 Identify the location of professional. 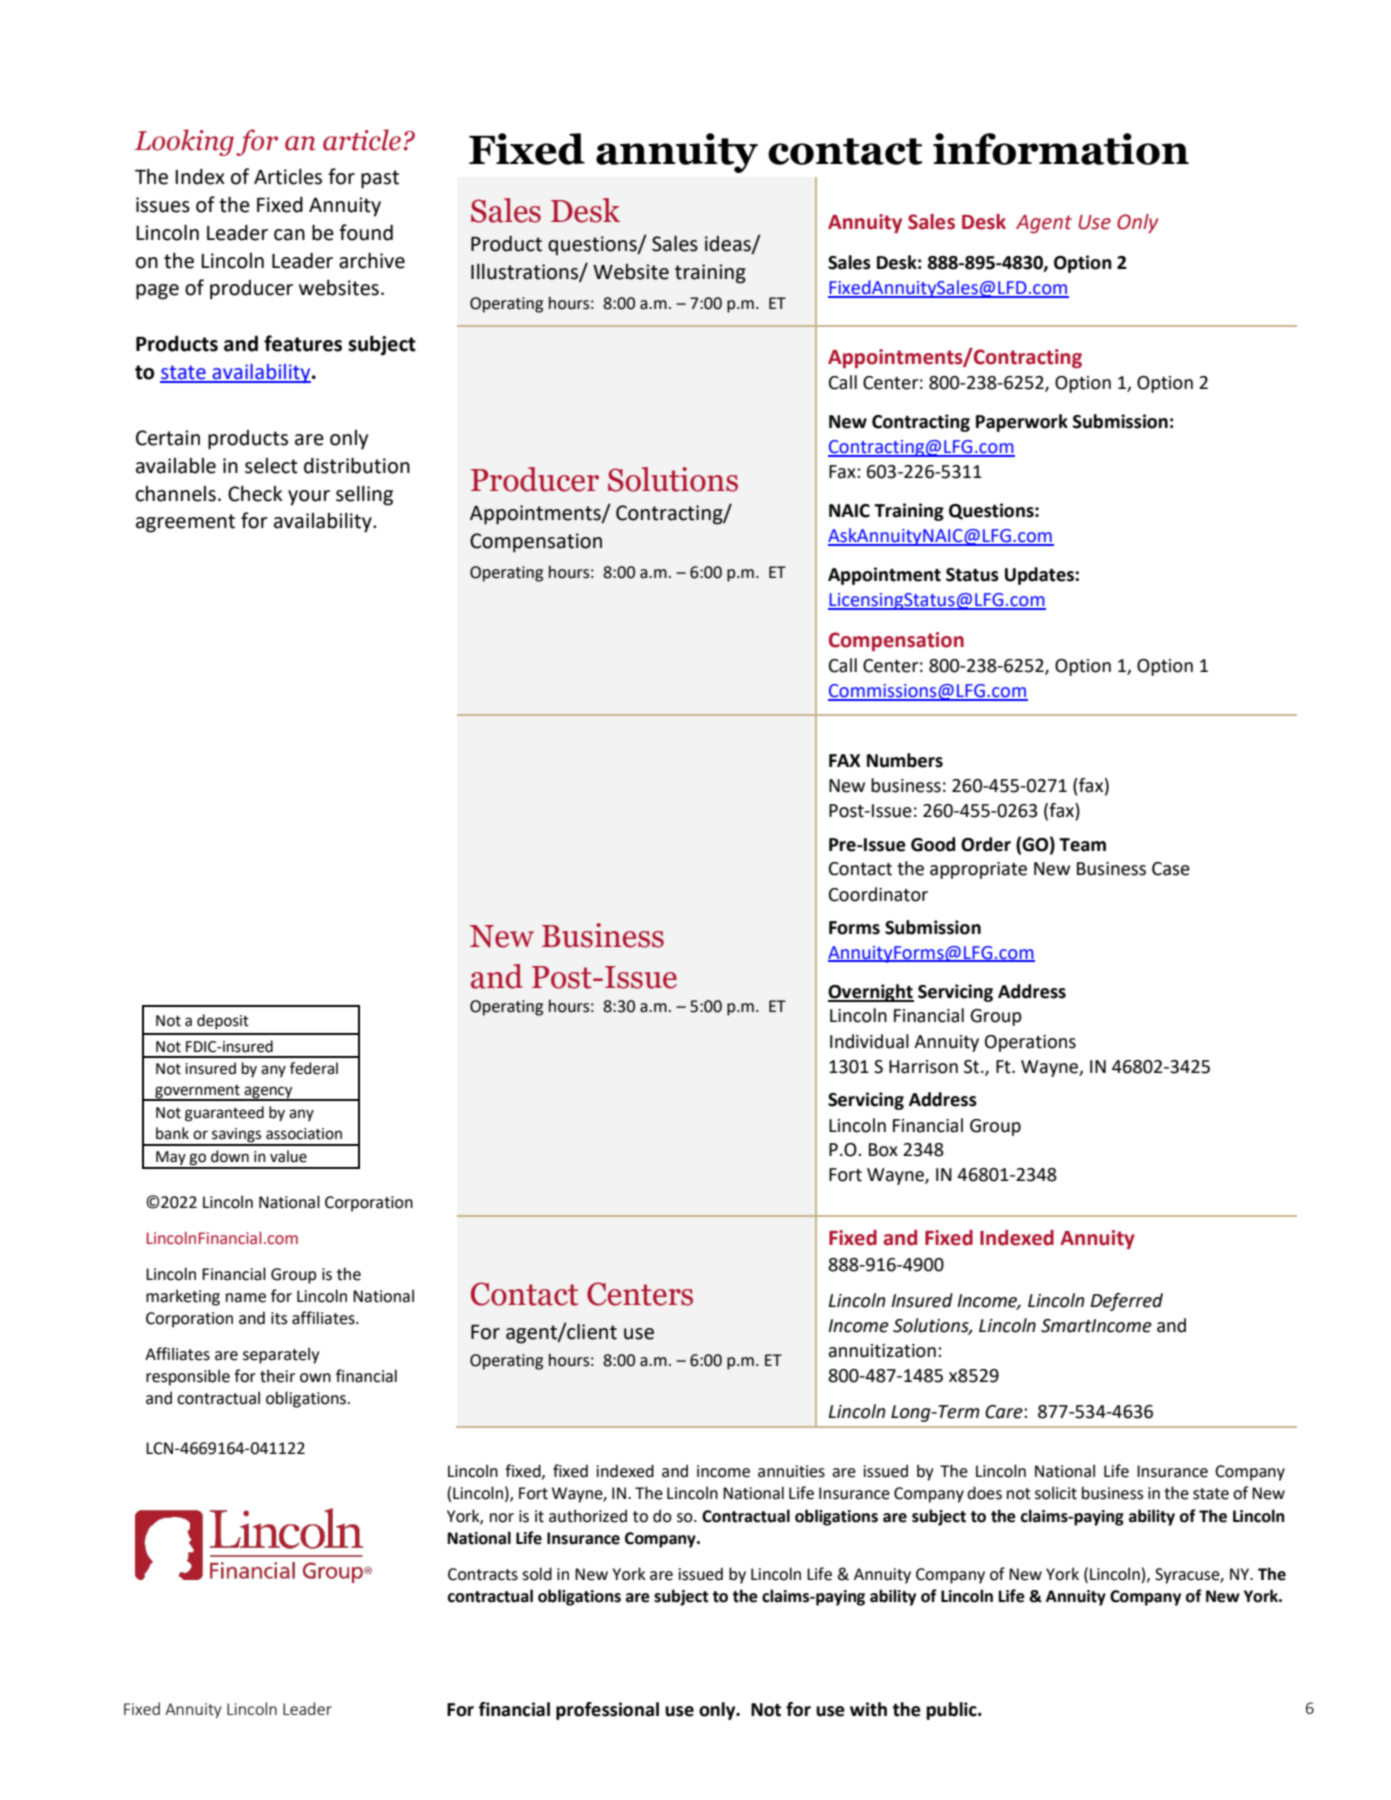
(607, 1711).
